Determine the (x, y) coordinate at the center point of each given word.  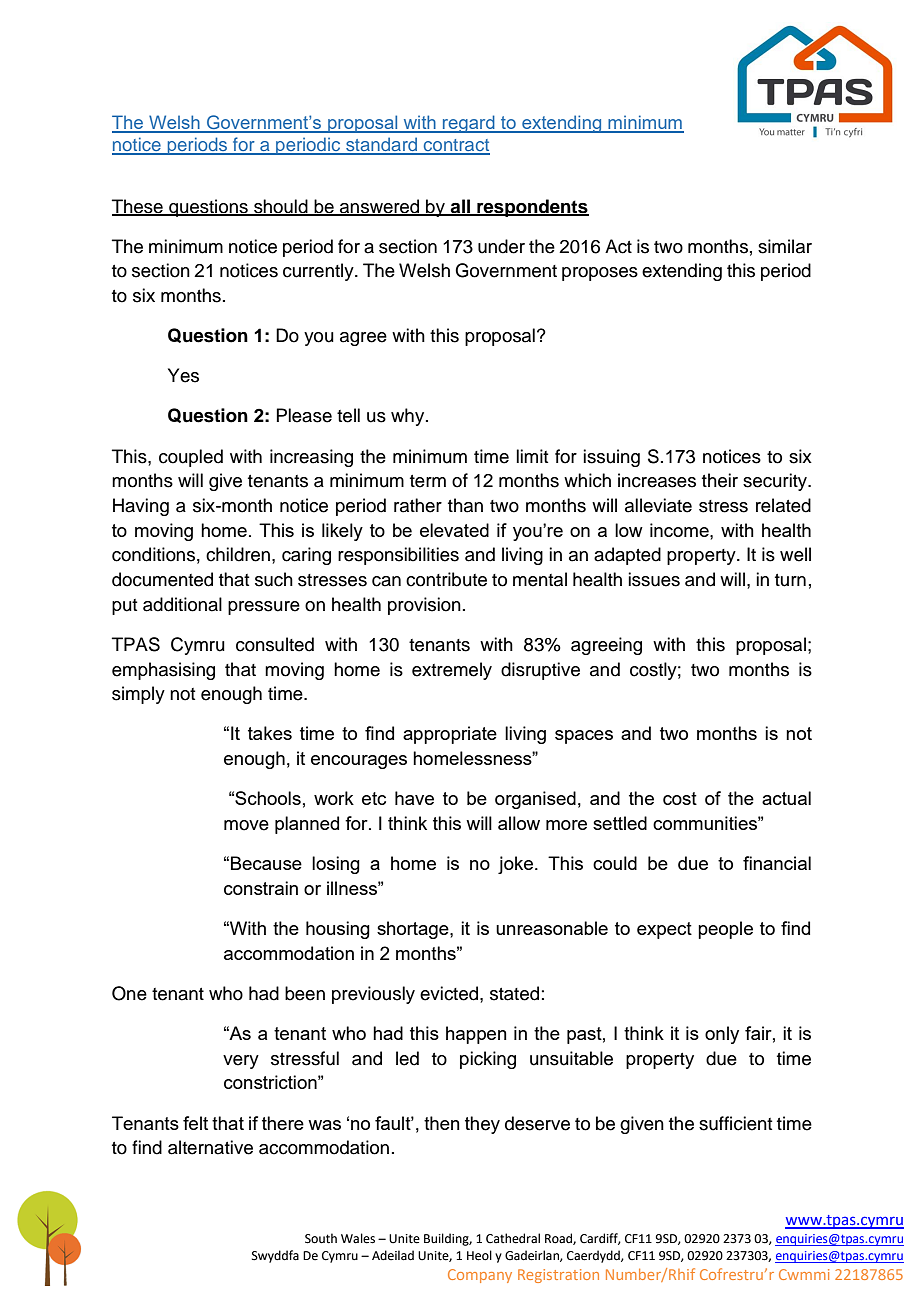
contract (456, 146)
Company (480, 1276)
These (138, 207)
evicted (450, 993)
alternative (210, 1147)
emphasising (163, 671)
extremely (452, 671)
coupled (191, 458)
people (725, 930)
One (129, 993)
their (720, 480)
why (409, 417)
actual (786, 798)
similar (785, 246)
